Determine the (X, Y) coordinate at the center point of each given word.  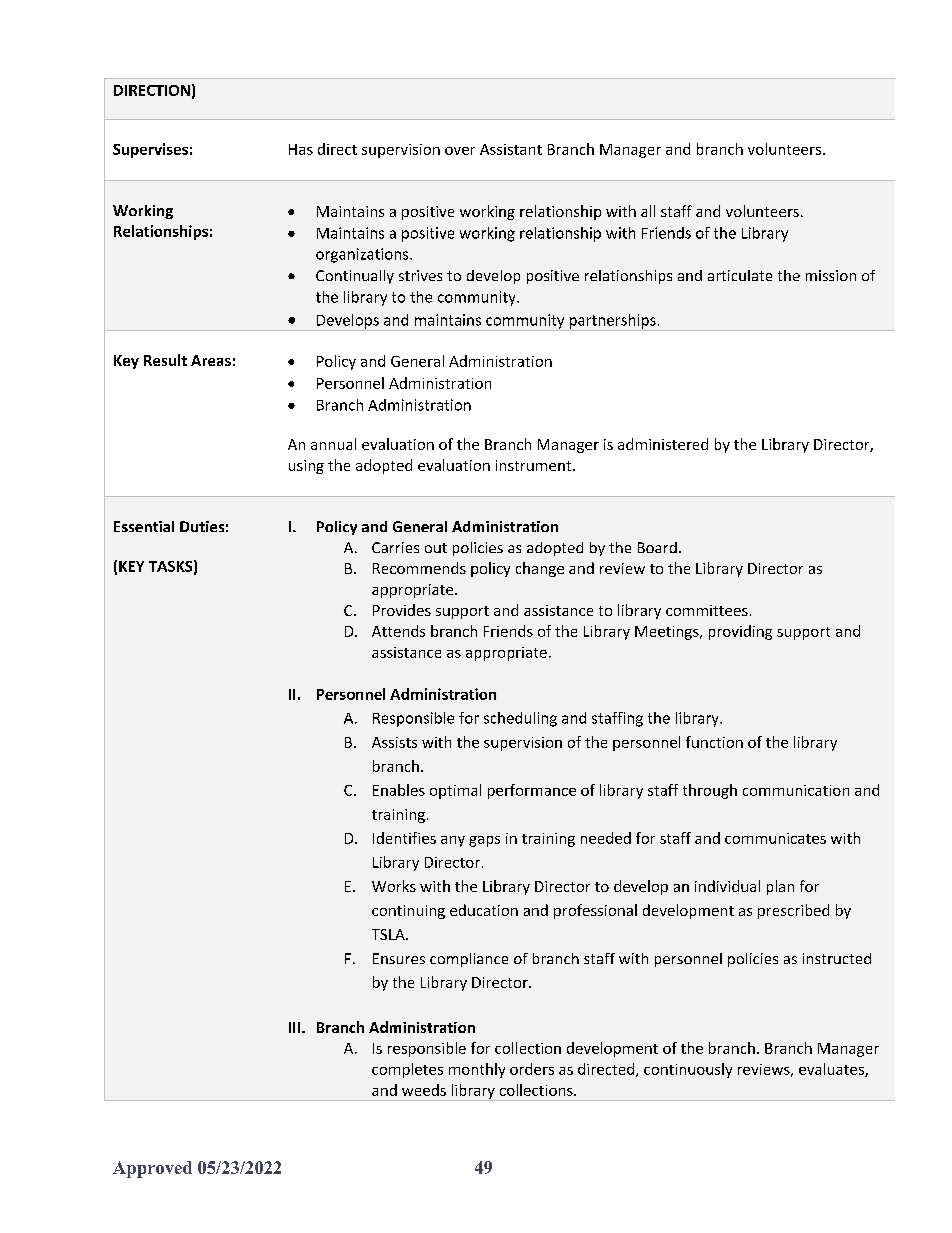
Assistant (511, 149)
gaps (484, 841)
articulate (740, 275)
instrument (535, 465)
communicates (775, 838)
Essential (144, 526)
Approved (152, 1169)
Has (301, 149)
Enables (399, 790)
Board (657, 547)
